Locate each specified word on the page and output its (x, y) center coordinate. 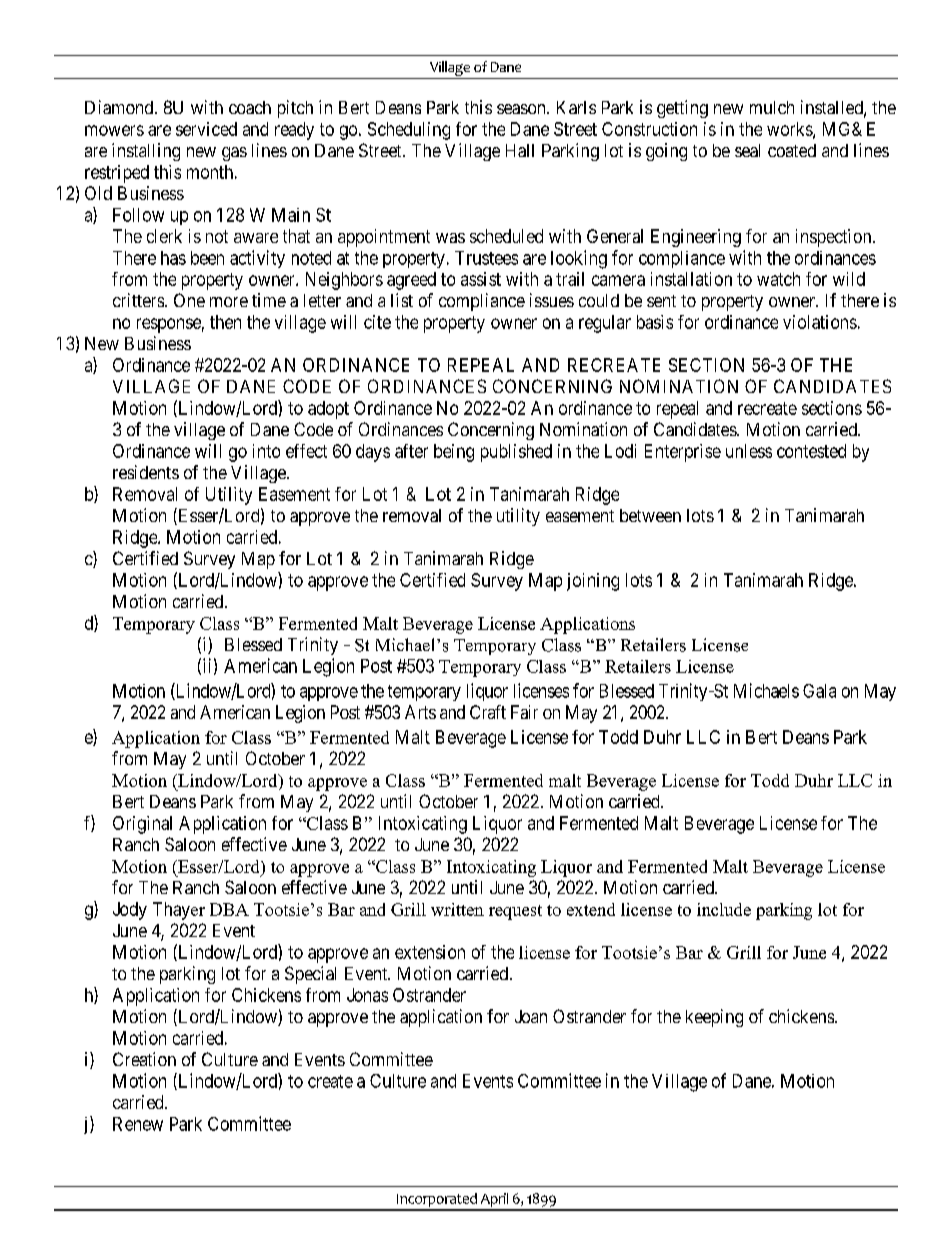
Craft (488, 712)
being (454, 453)
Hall (520, 150)
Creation (144, 1059)
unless (749, 451)
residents (146, 472)
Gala (819, 691)
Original (142, 825)
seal (747, 150)
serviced (206, 129)
